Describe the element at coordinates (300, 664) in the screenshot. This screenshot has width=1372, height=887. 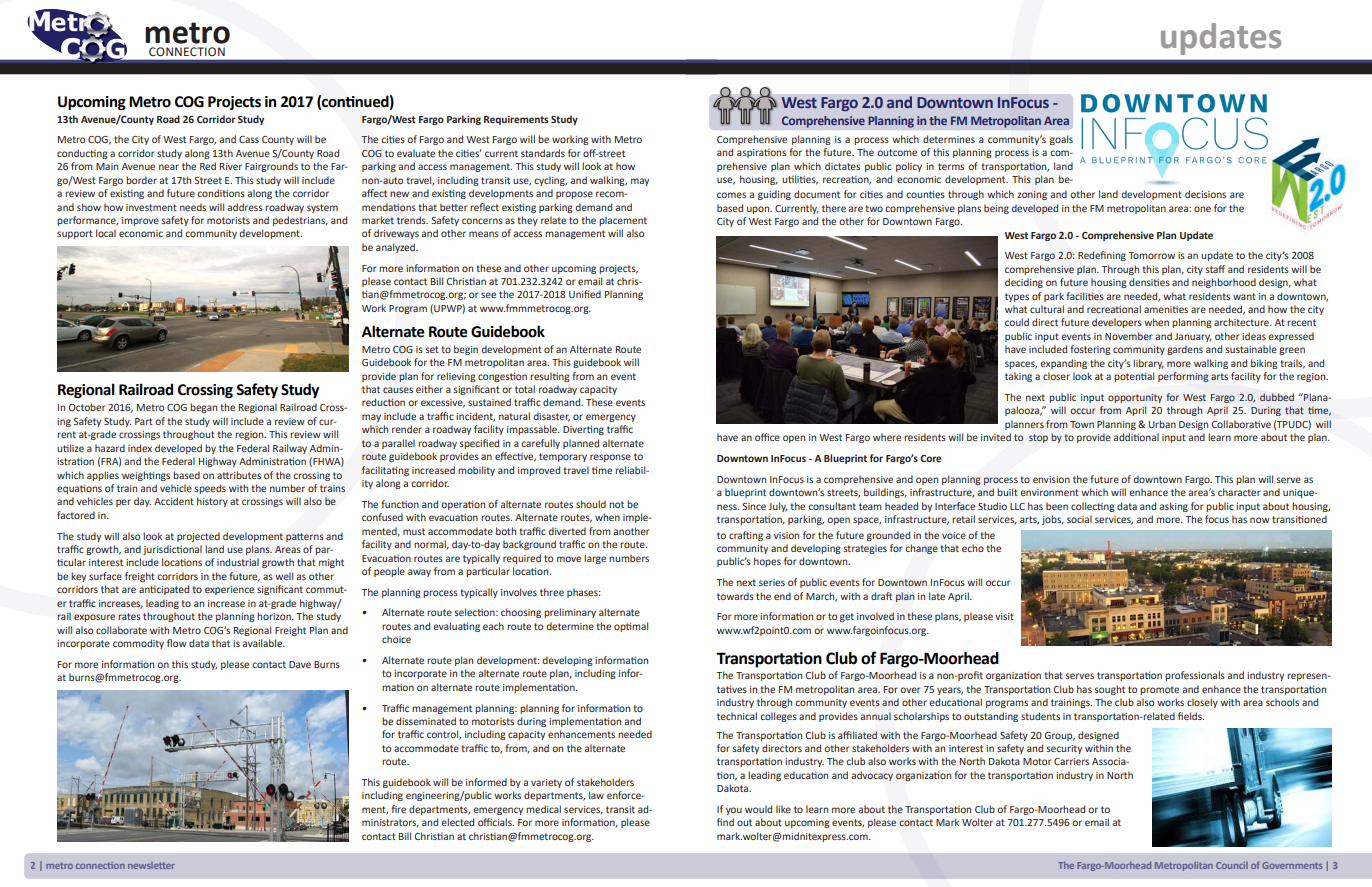
I see `Dave` at that location.
